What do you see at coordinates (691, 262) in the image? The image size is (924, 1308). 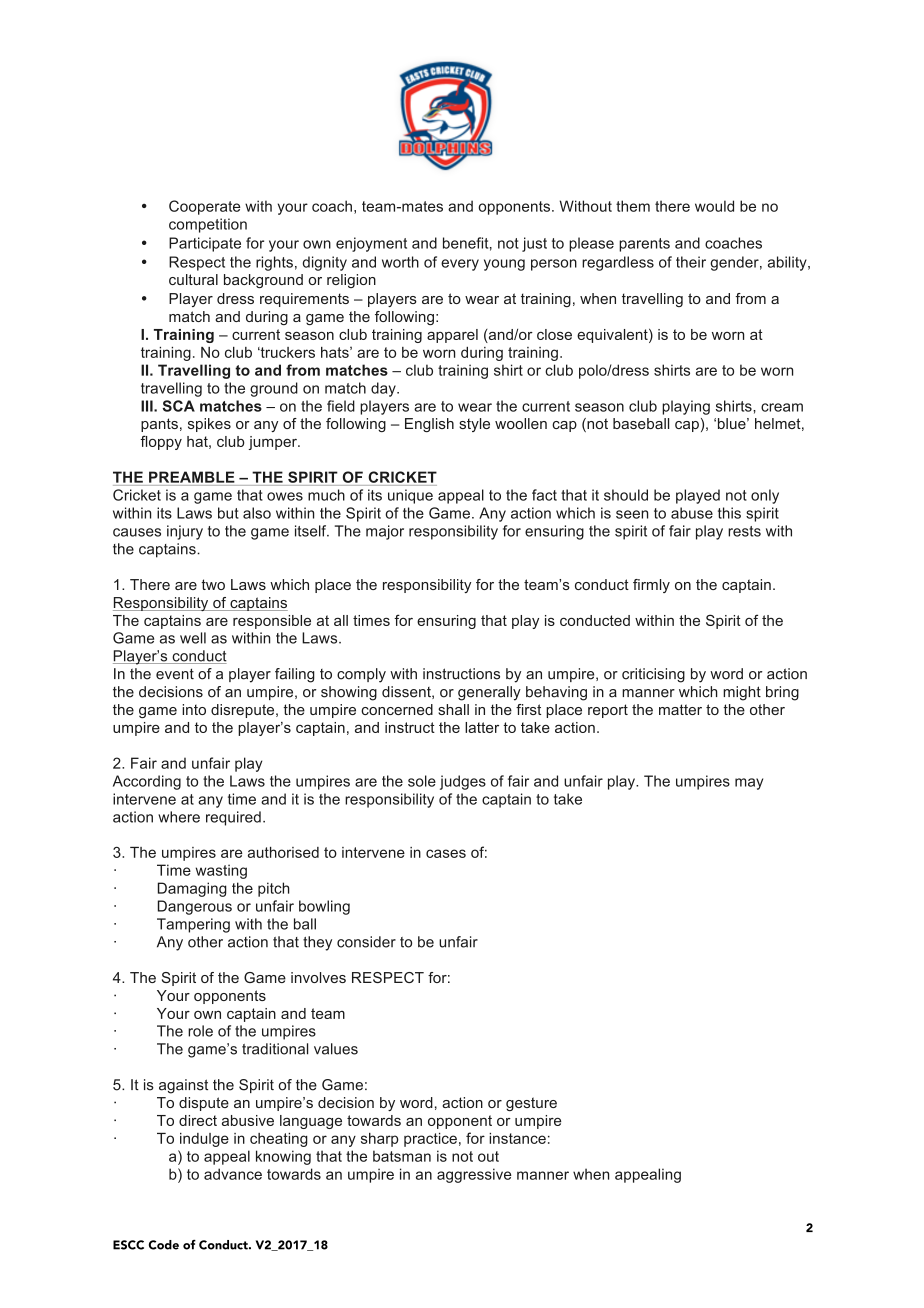 I see `their` at bounding box center [691, 262].
